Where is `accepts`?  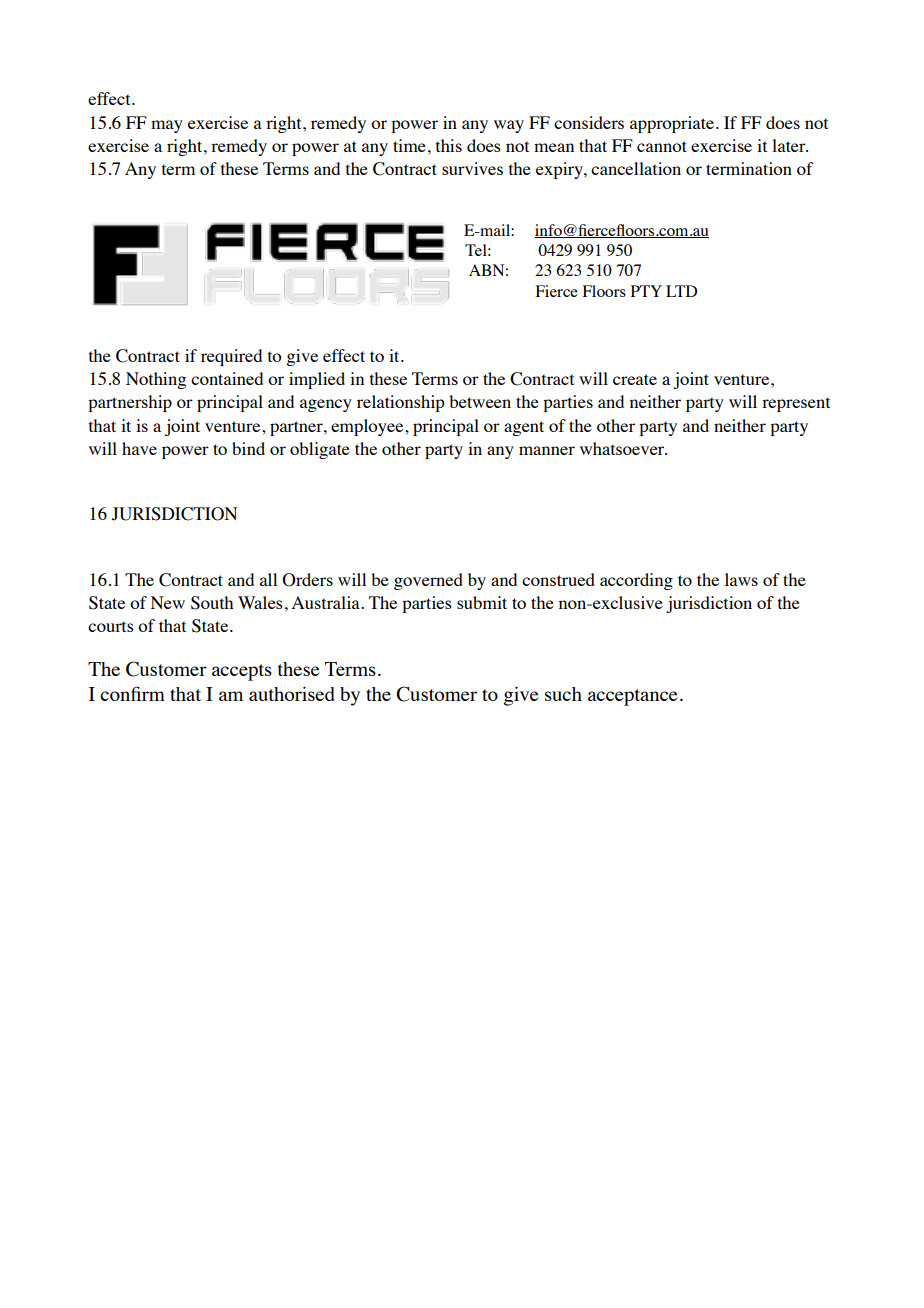 accepts is located at coordinates (242, 672).
